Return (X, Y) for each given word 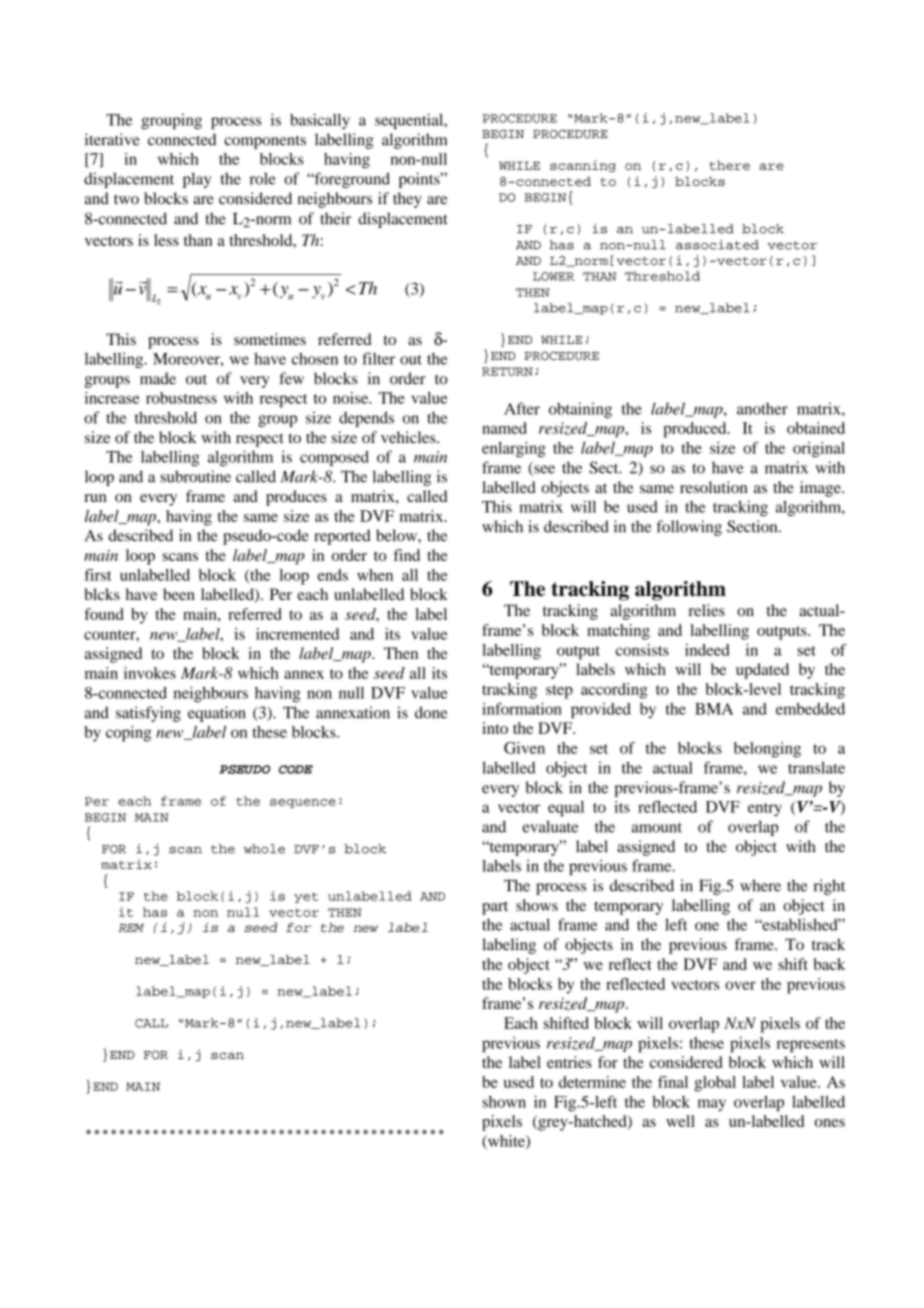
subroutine (195, 476)
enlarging (514, 450)
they (407, 200)
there (730, 165)
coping (128, 734)
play (197, 180)
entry (765, 810)
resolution (713, 487)
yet (306, 897)
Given (524, 748)
